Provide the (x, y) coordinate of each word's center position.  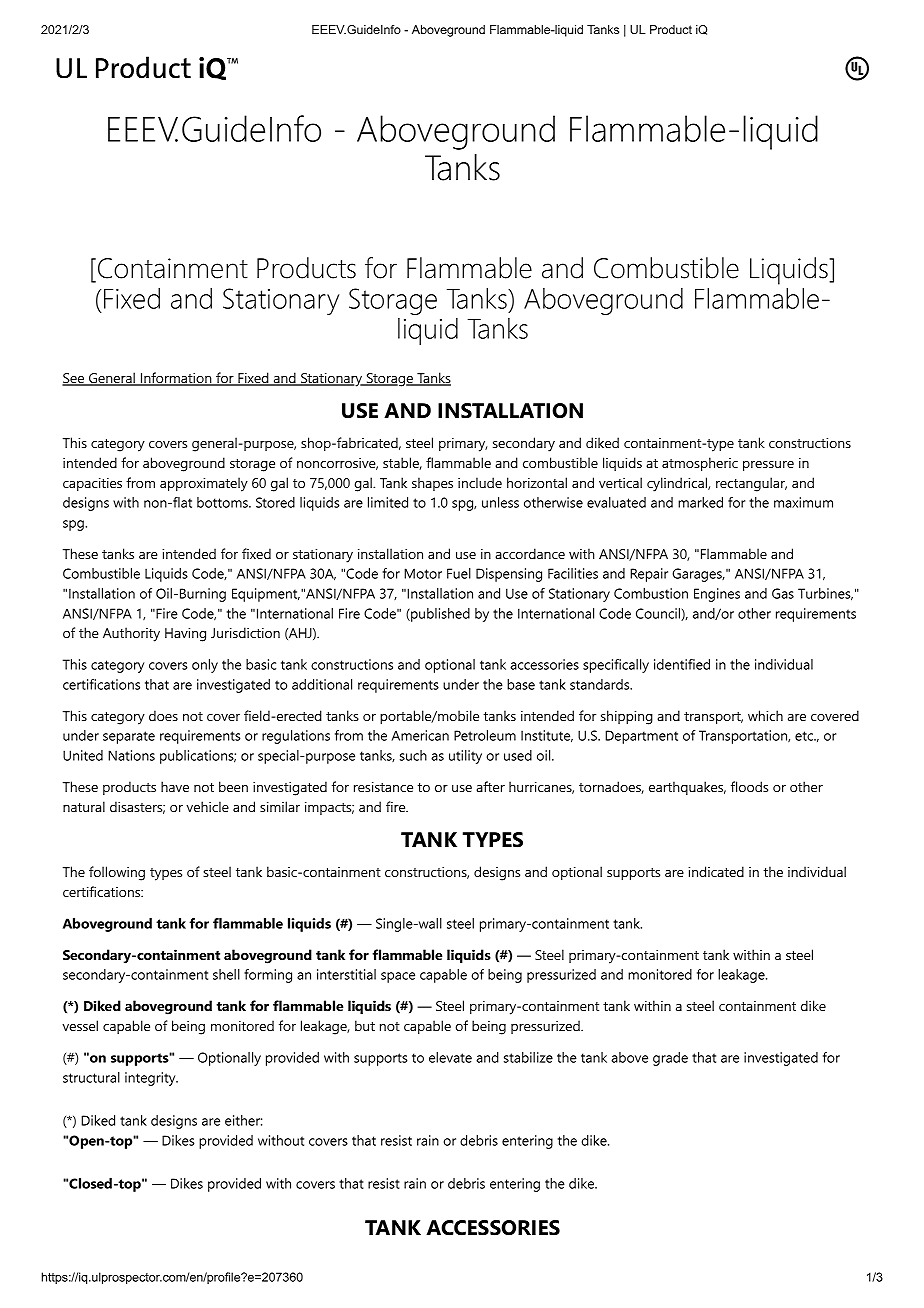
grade (670, 1059)
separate (129, 737)
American (420, 735)
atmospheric (700, 464)
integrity (151, 1079)
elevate (450, 1057)
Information (175, 379)
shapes (432, 484)
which (765, 715)
